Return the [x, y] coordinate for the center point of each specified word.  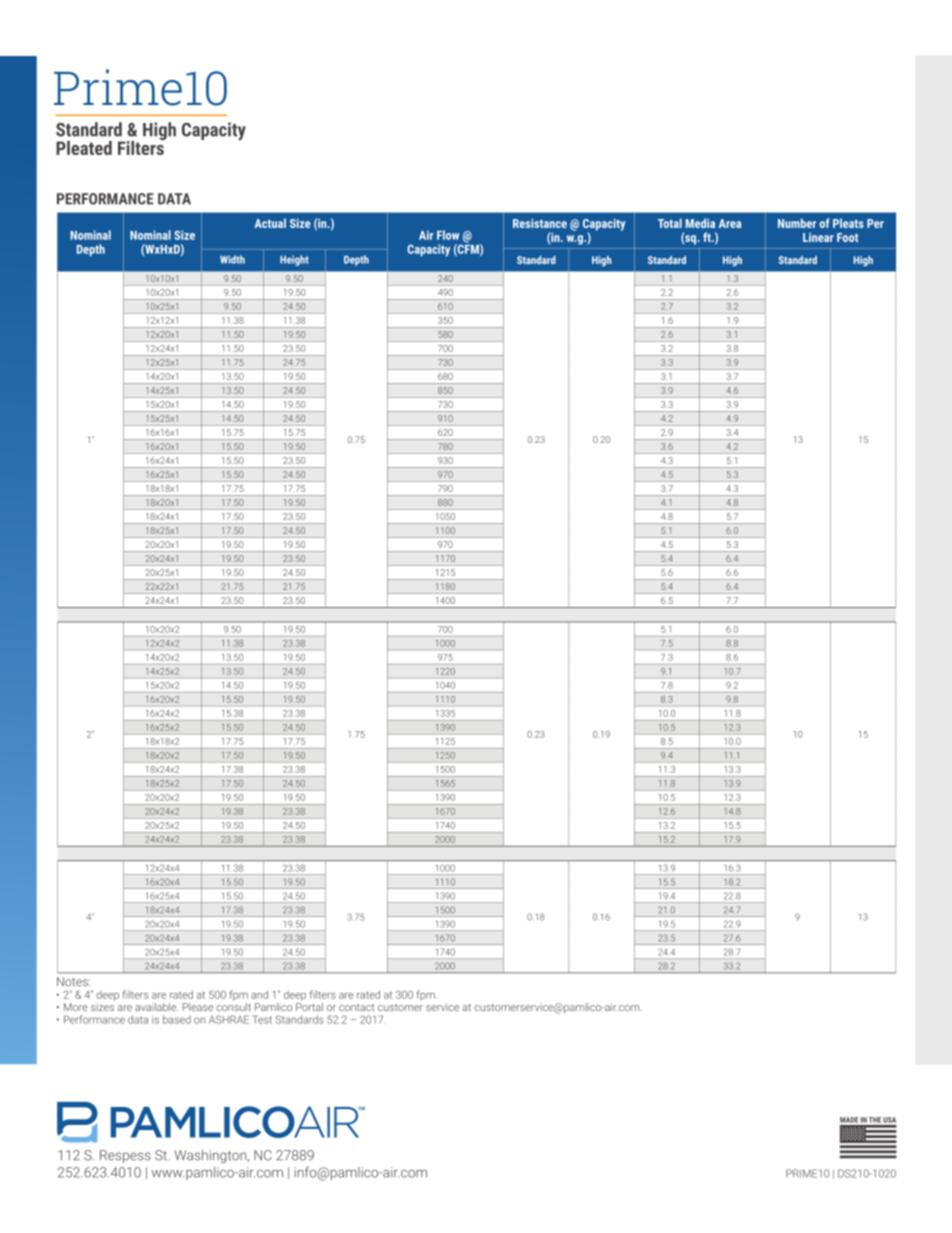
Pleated [84, 148]
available [156, 1007]
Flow [448, 235]
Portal [309, 1005]
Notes [73, 981]
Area [730, 223]
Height [294, 260]
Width [232, 259]
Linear [818, 237]
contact [356, 1007]
